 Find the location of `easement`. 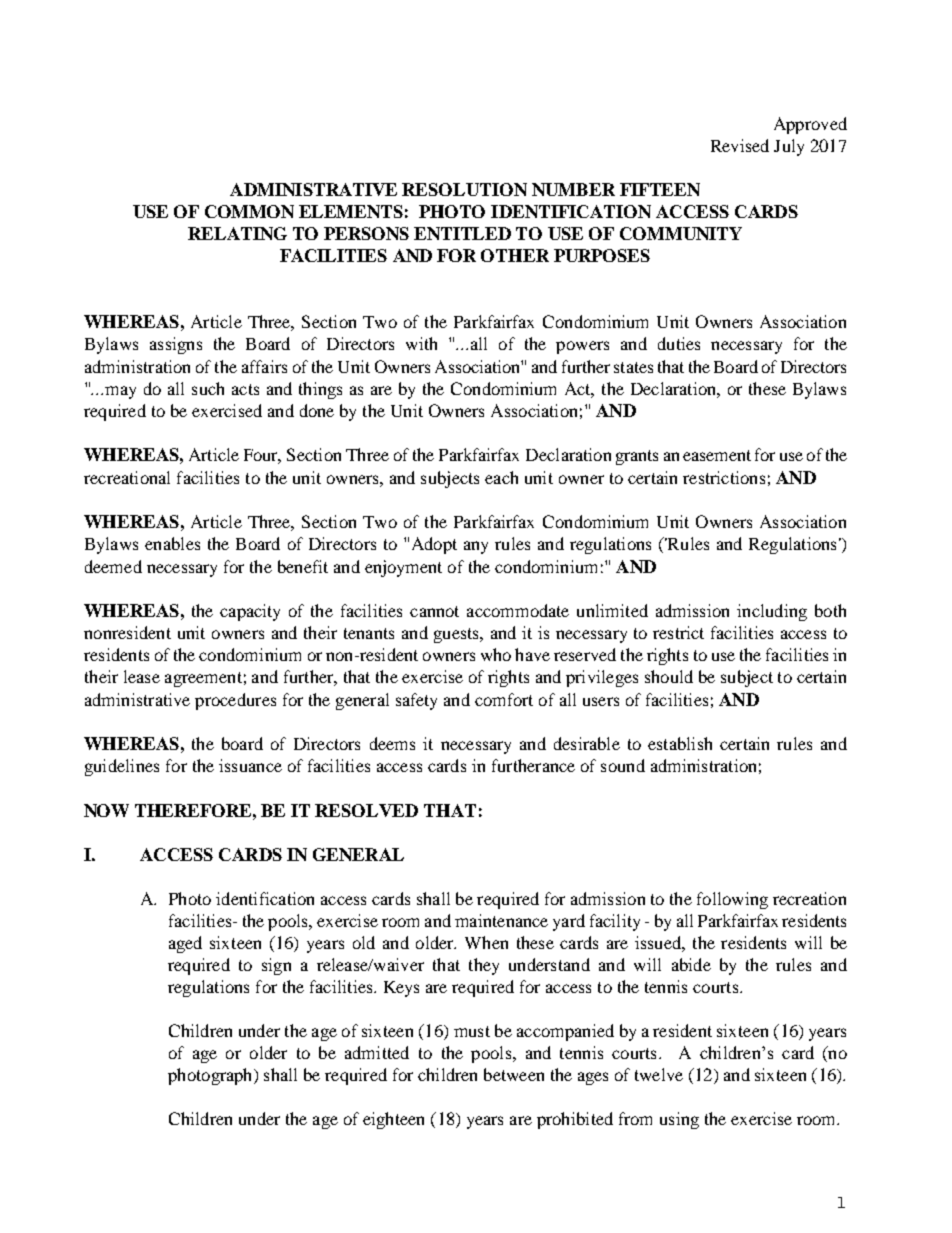

easement is located at coordinates (717, 455).
